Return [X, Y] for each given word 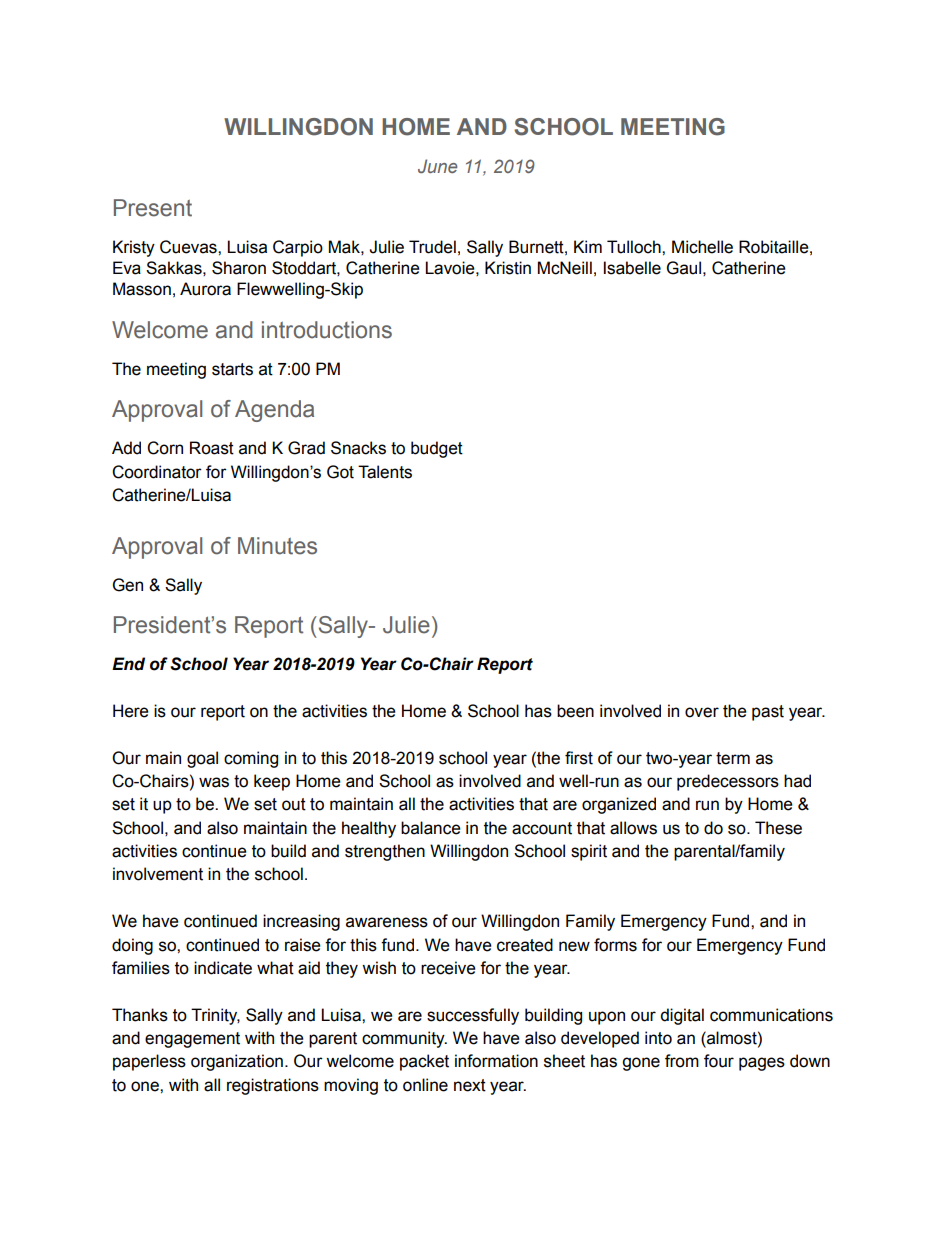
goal [202, 759]
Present [153, 208]
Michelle [702, 247]
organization [237, 1062]
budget [437, 449]
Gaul [684, 268]
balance [431, 828]
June [437, 166]
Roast [212, 448]
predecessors [728, 782]
